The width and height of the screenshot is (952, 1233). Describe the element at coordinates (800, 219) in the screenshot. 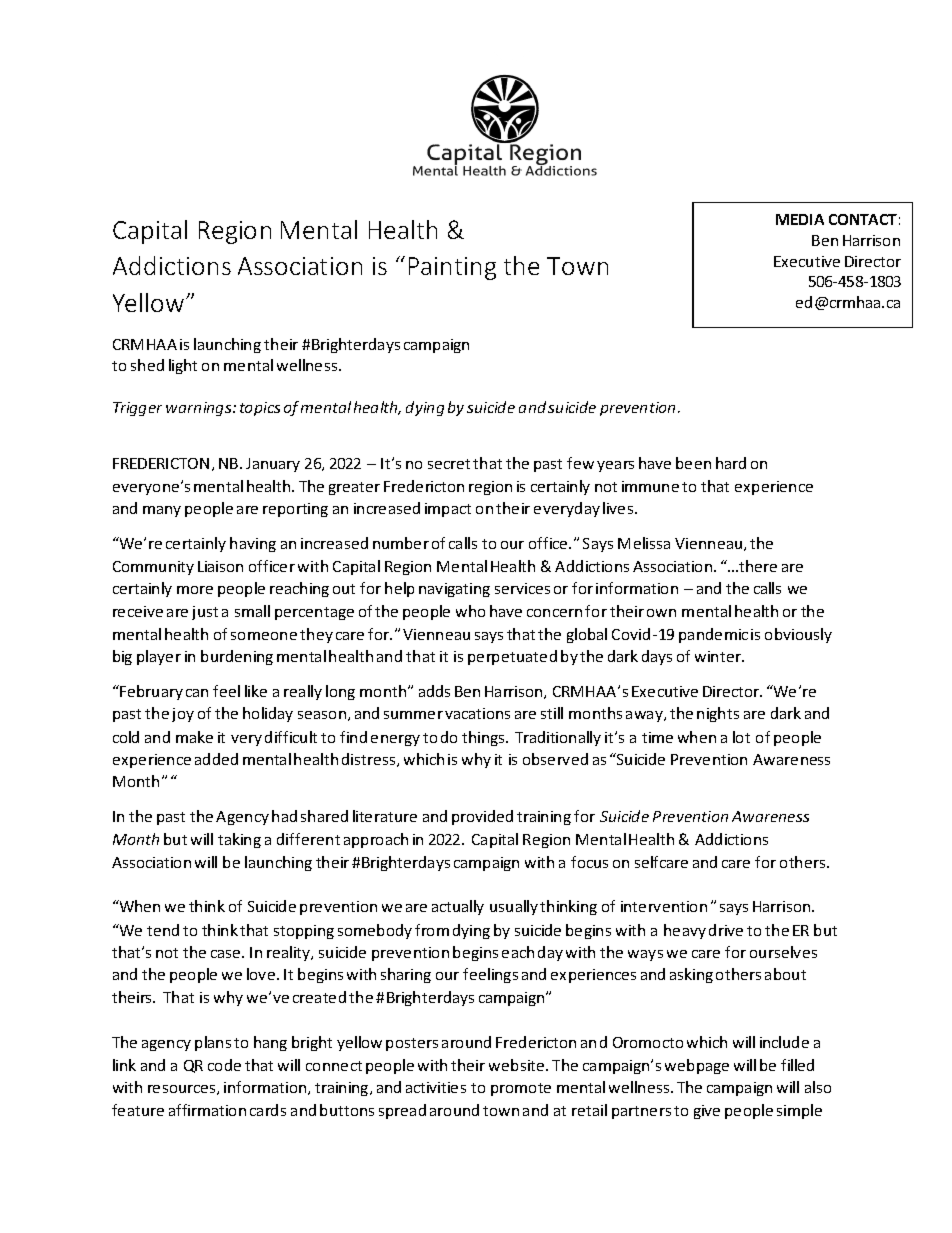

I see `MEDIA` at that location.
